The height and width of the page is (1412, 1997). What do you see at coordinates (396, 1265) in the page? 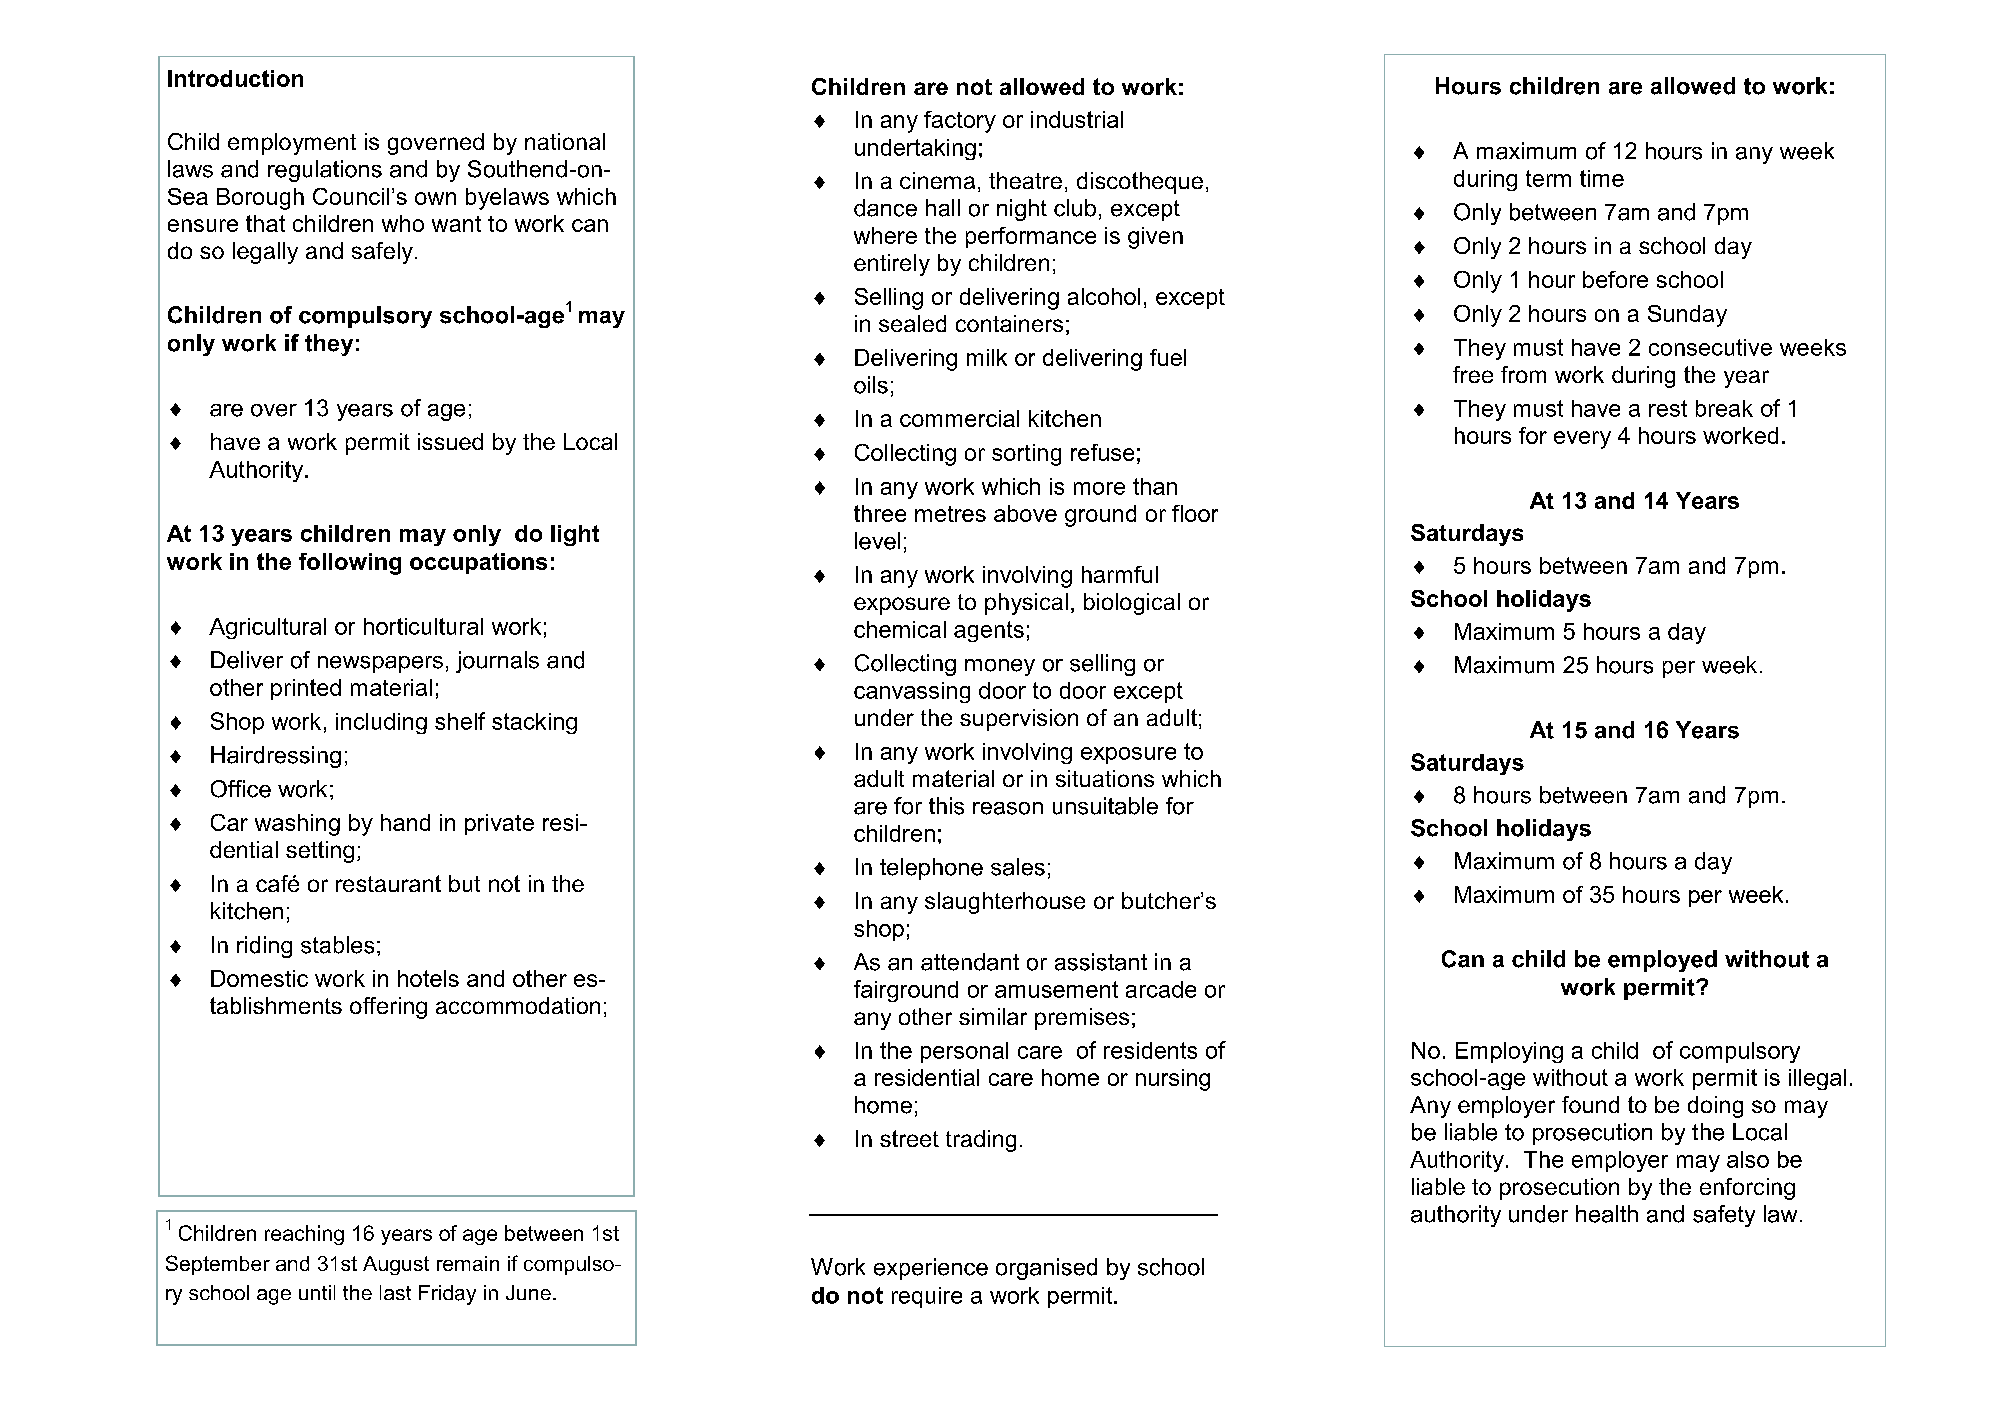
I see `August` at bounding box center [396, 1265].
